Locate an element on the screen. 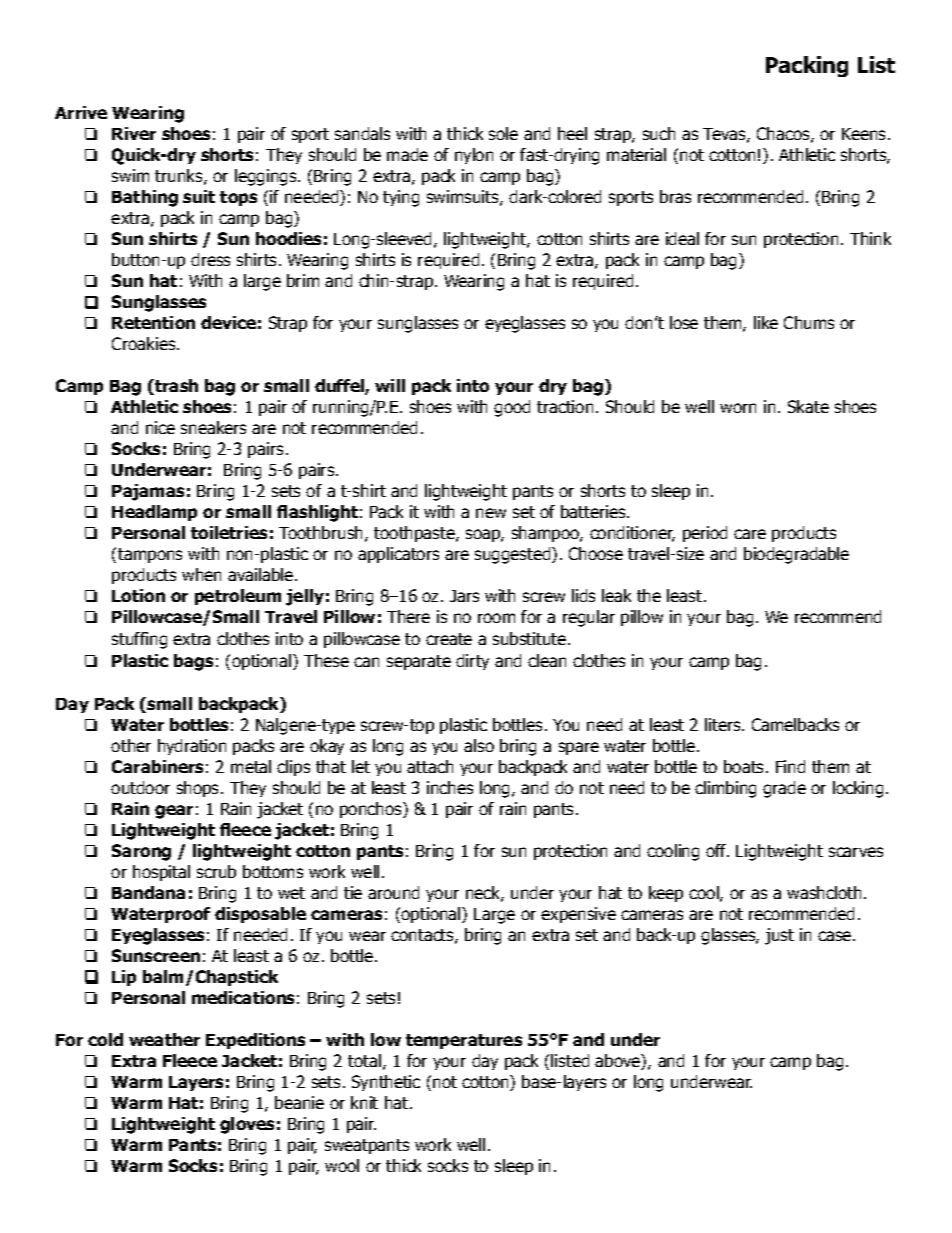 Image resolution: width=952 pixels, height=1233 pixels. Skate is located at coordinates (808, 406).
